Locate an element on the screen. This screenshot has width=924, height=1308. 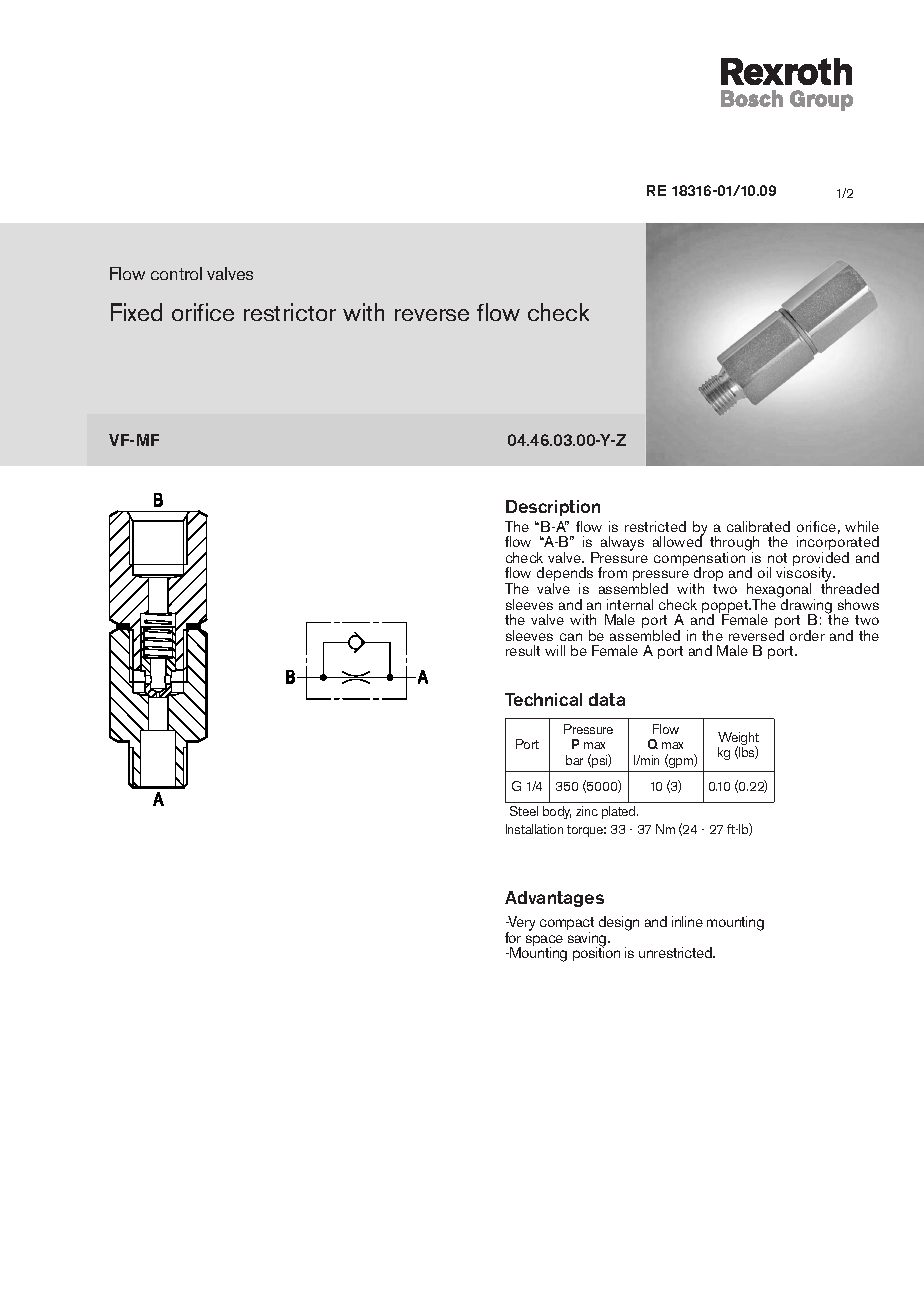
calibrated is located at coordinates (758, 526).
